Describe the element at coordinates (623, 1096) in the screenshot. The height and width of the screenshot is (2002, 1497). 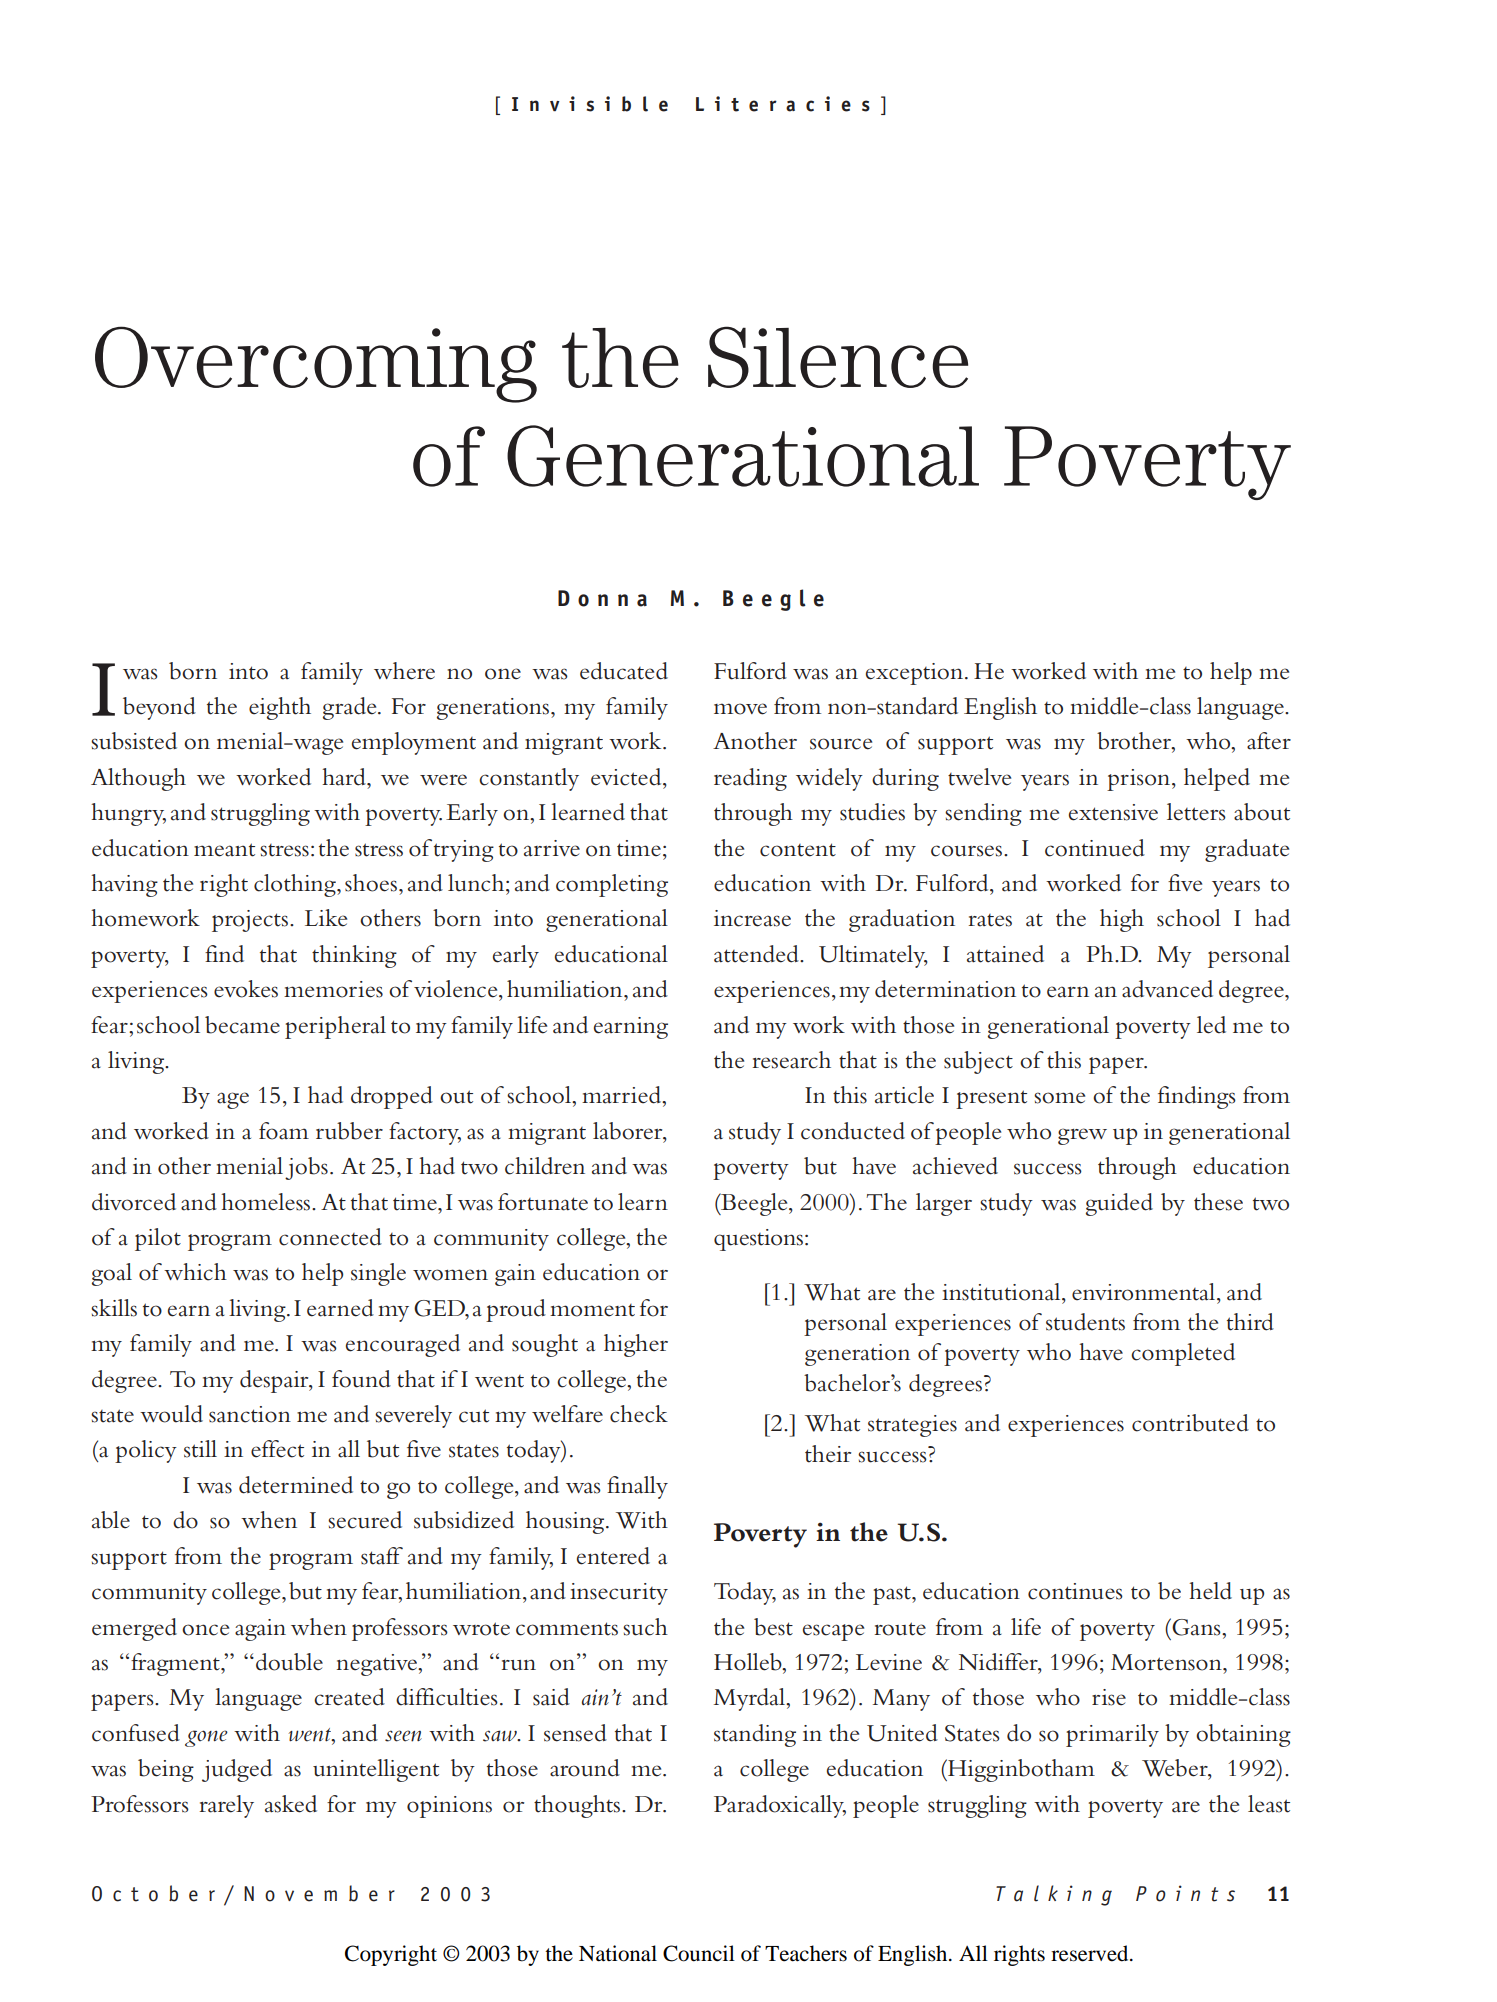
I see `married` at that location.
